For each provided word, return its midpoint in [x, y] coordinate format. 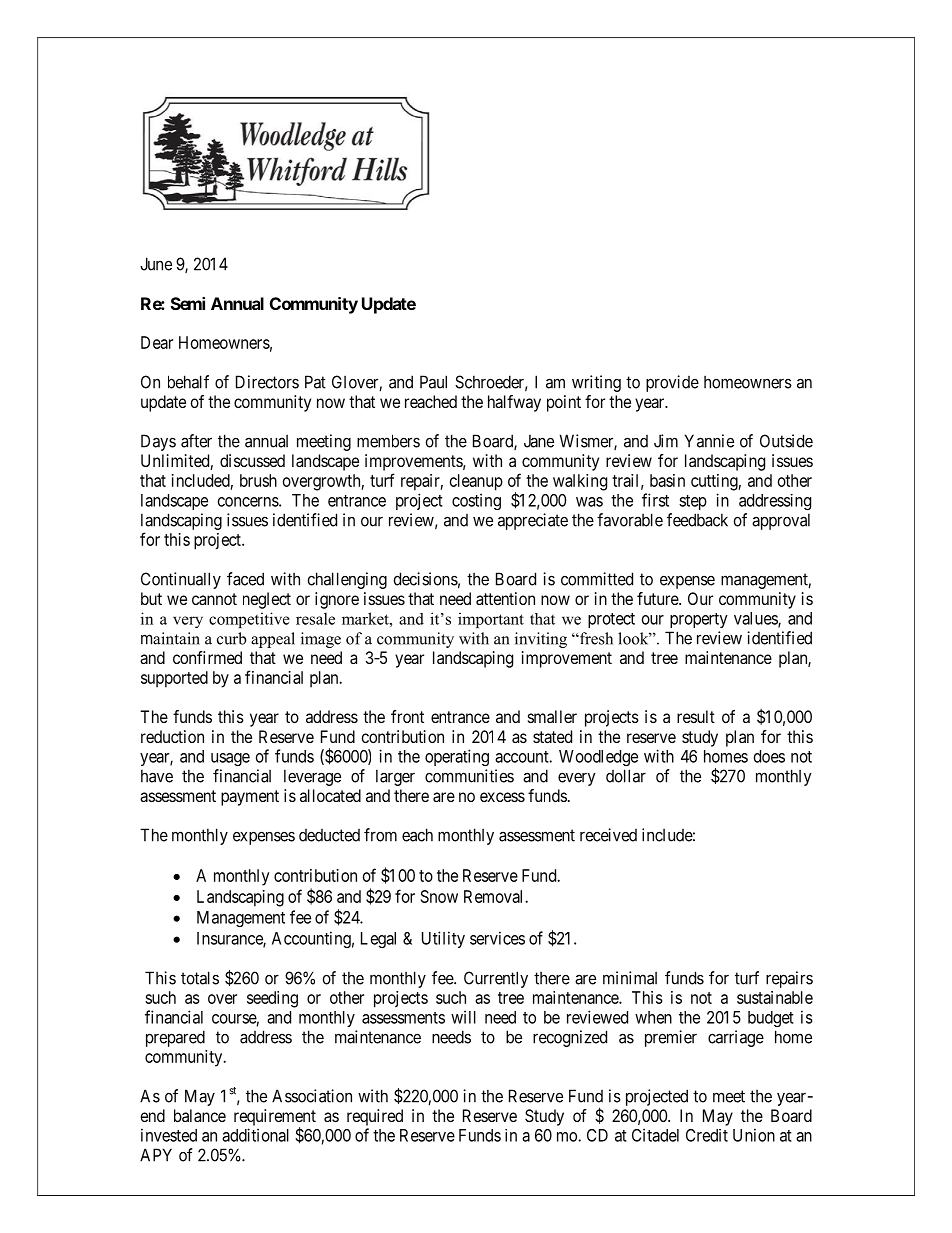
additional [255, 1135]
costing [476, 501]
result [696, 716]
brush [258, 480]
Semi [188, 303]
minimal [630, 978]
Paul [433, 382]
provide [672, 383]
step [693, 502]
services [497, 938]
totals [200, 978]
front [407, 716]
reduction [172, 736]
